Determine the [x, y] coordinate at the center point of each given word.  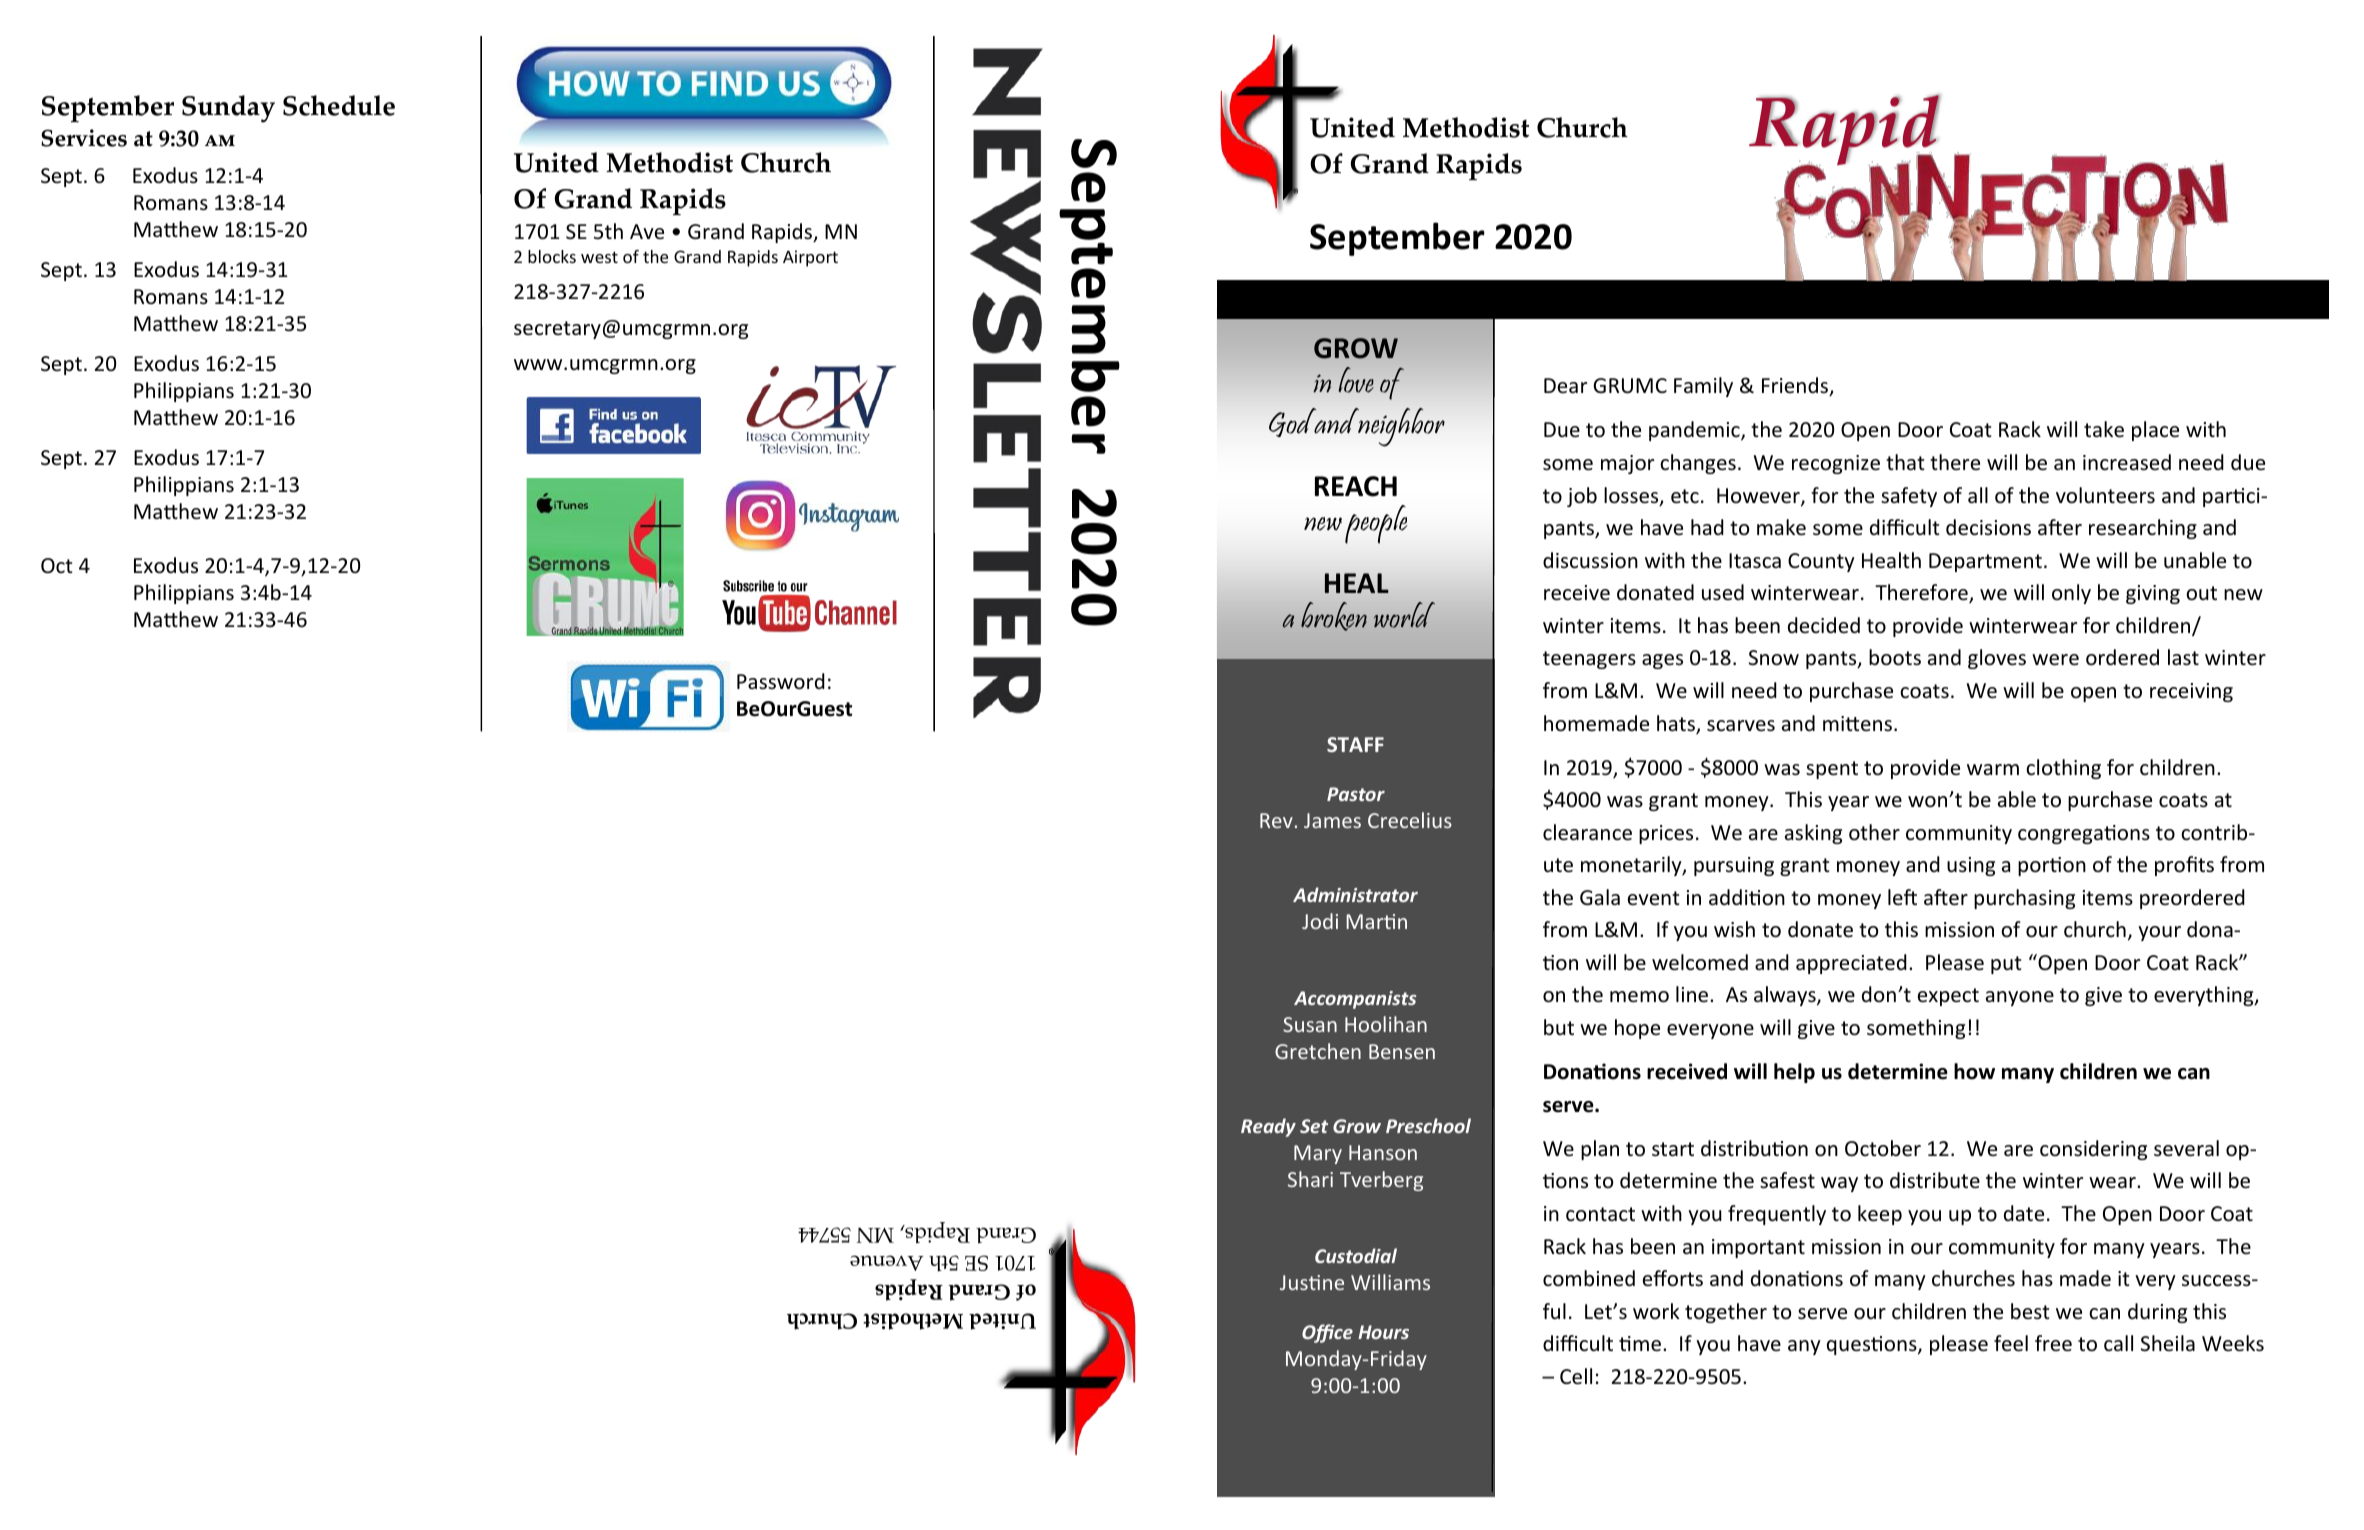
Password [781, 681]
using [1971, 866]
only [2071, 594]
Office [1327, 1333]
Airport [810, 258]
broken [1334, 616]
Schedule [339, 105]
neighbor [1400, 427]
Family [1703, 387]
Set [1314, 1126]
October [1883, 1148]
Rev [1276, 820]
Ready [1268, 1127]
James [1332, 820]
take [2104, 429]
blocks [552, 256]
